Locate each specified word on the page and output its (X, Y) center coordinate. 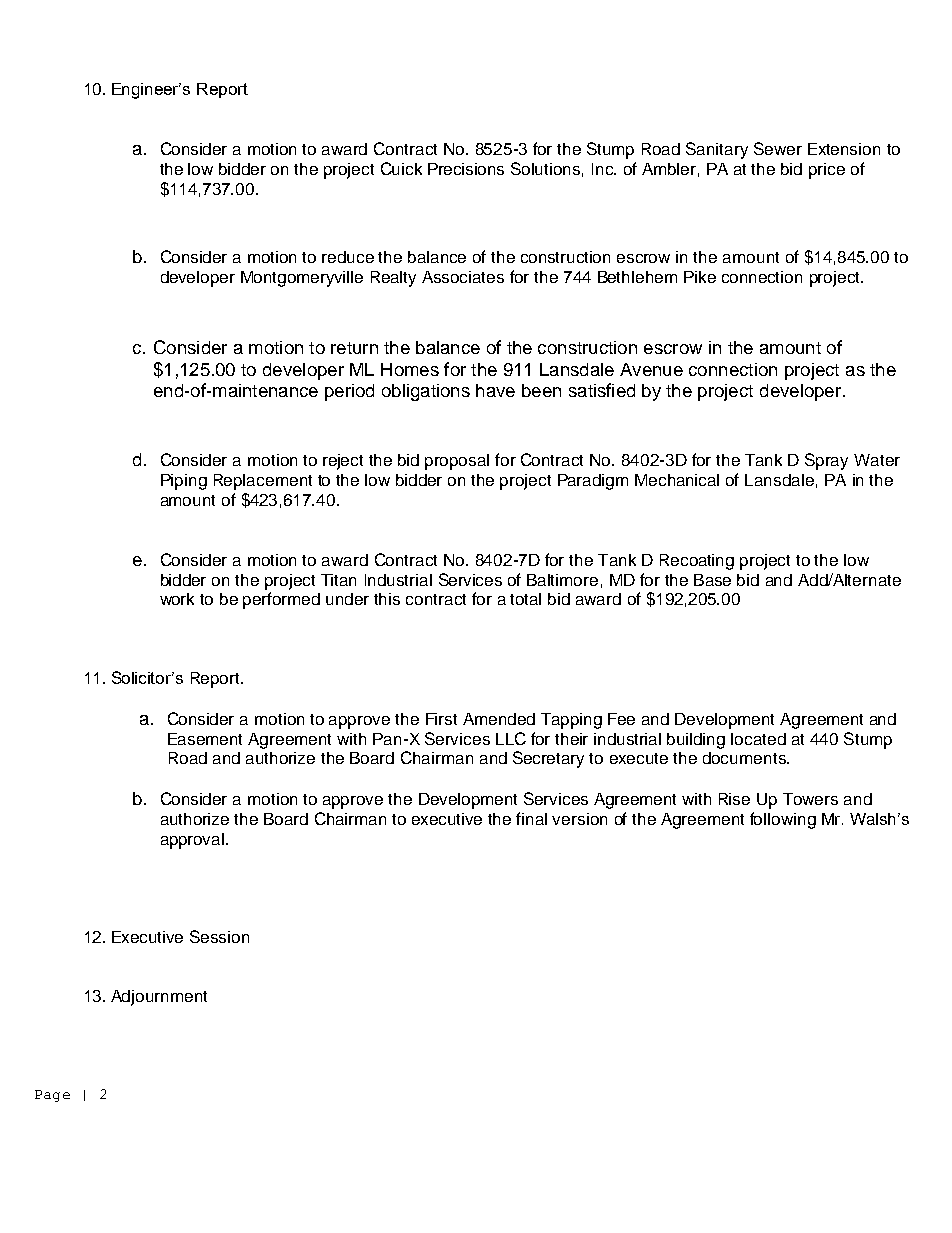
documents (745, 758)
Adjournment (159, 998)
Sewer (778, 148)
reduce (348, 257)
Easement (205, 739)
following (783, 820)
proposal (457, 462)
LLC (511, 738)
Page (52, 1096)
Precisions (466, 169)
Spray (826, 461)
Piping (184, 482)
